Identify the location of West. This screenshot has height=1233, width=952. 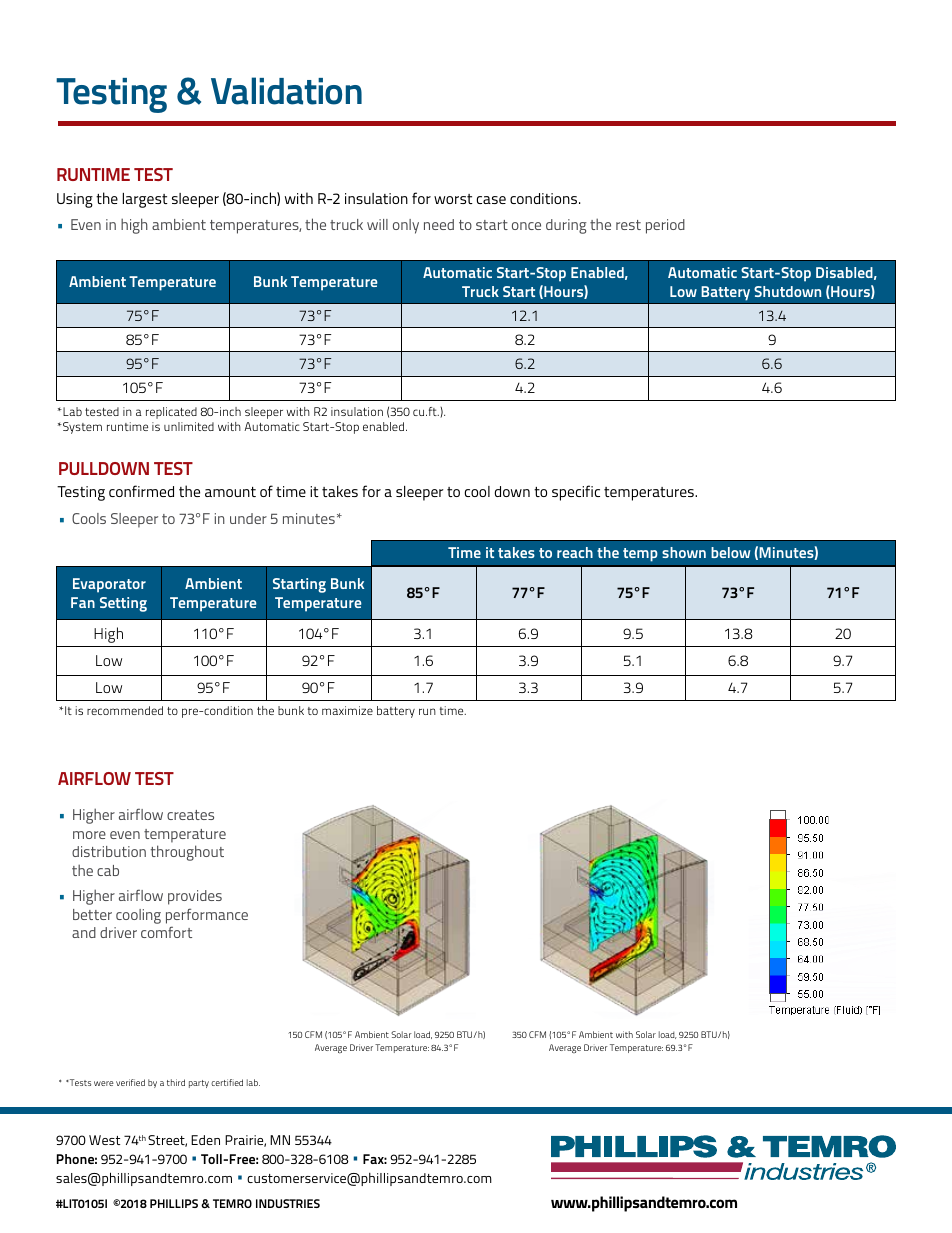
(104, 1140).
